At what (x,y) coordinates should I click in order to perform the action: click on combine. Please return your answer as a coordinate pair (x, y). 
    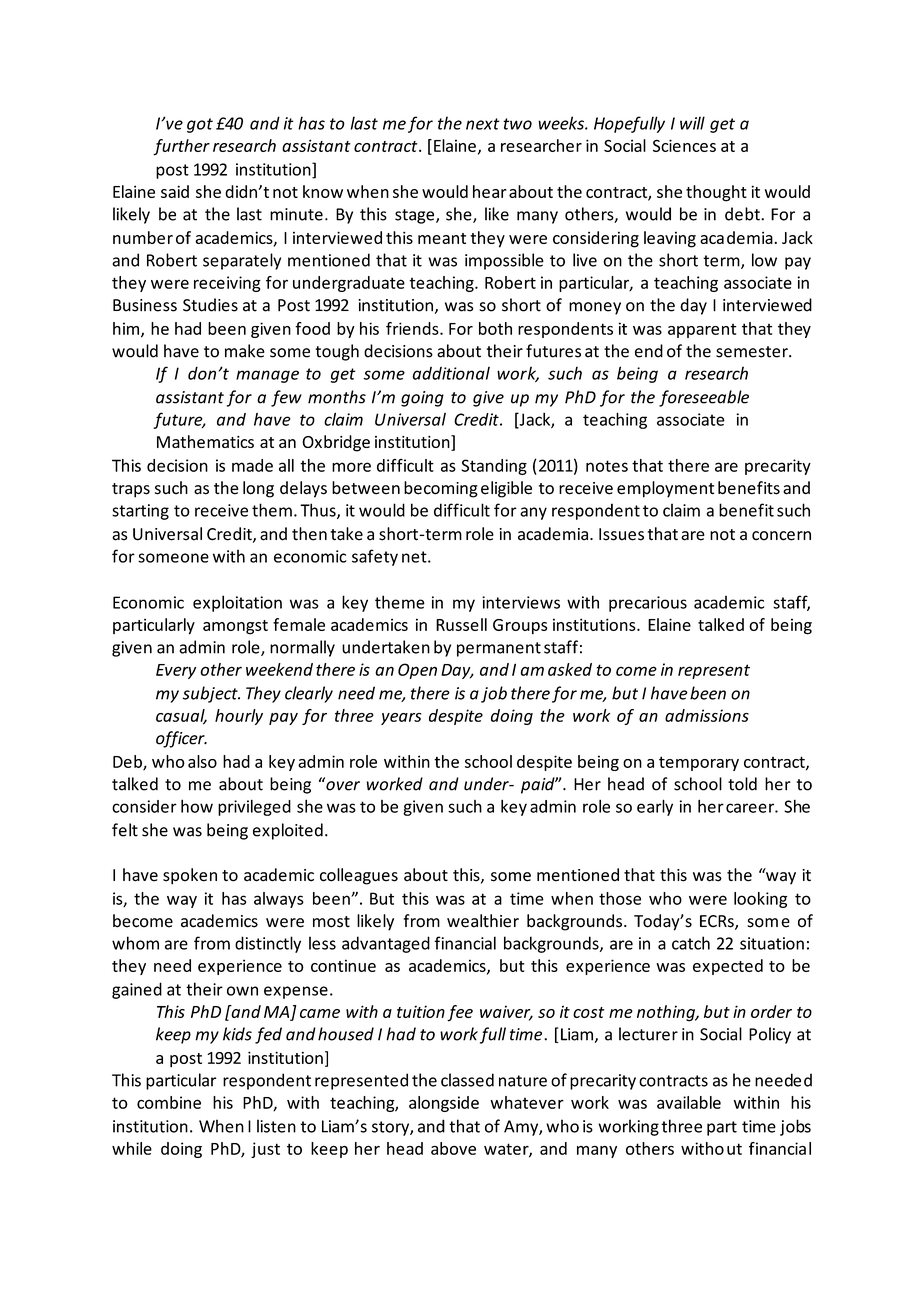
    Looking at the image, I should click on (169, 1102).
